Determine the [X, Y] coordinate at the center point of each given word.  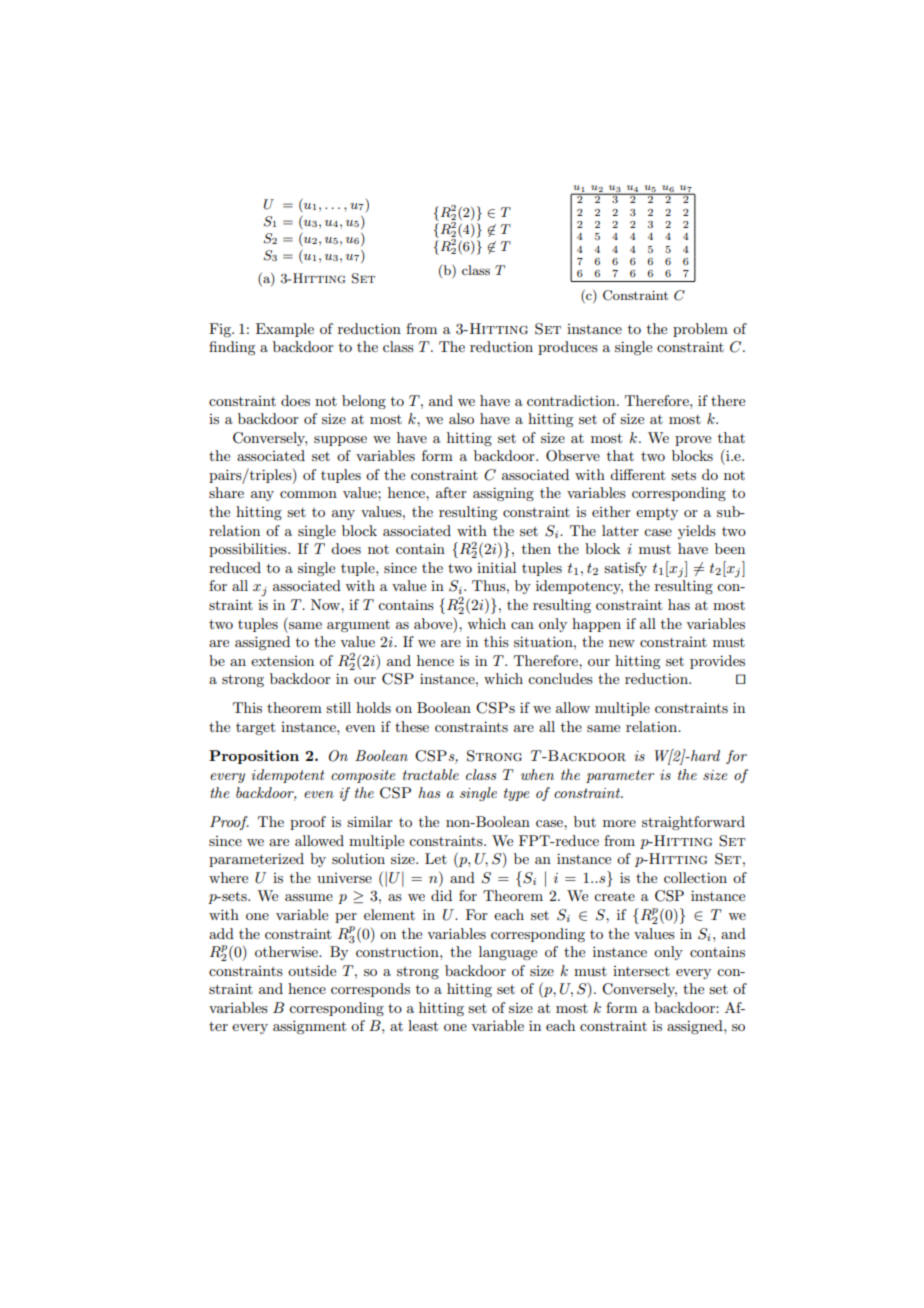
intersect [641, 971]
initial [496, 567]
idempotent [288, 776]
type [517, 794]
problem [700, 330]
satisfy [625, 569]
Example [285, 330]
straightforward [693, 823]
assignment [309, 1027]
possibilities [249, 550]
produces [568, 348]
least [423, 1025]
